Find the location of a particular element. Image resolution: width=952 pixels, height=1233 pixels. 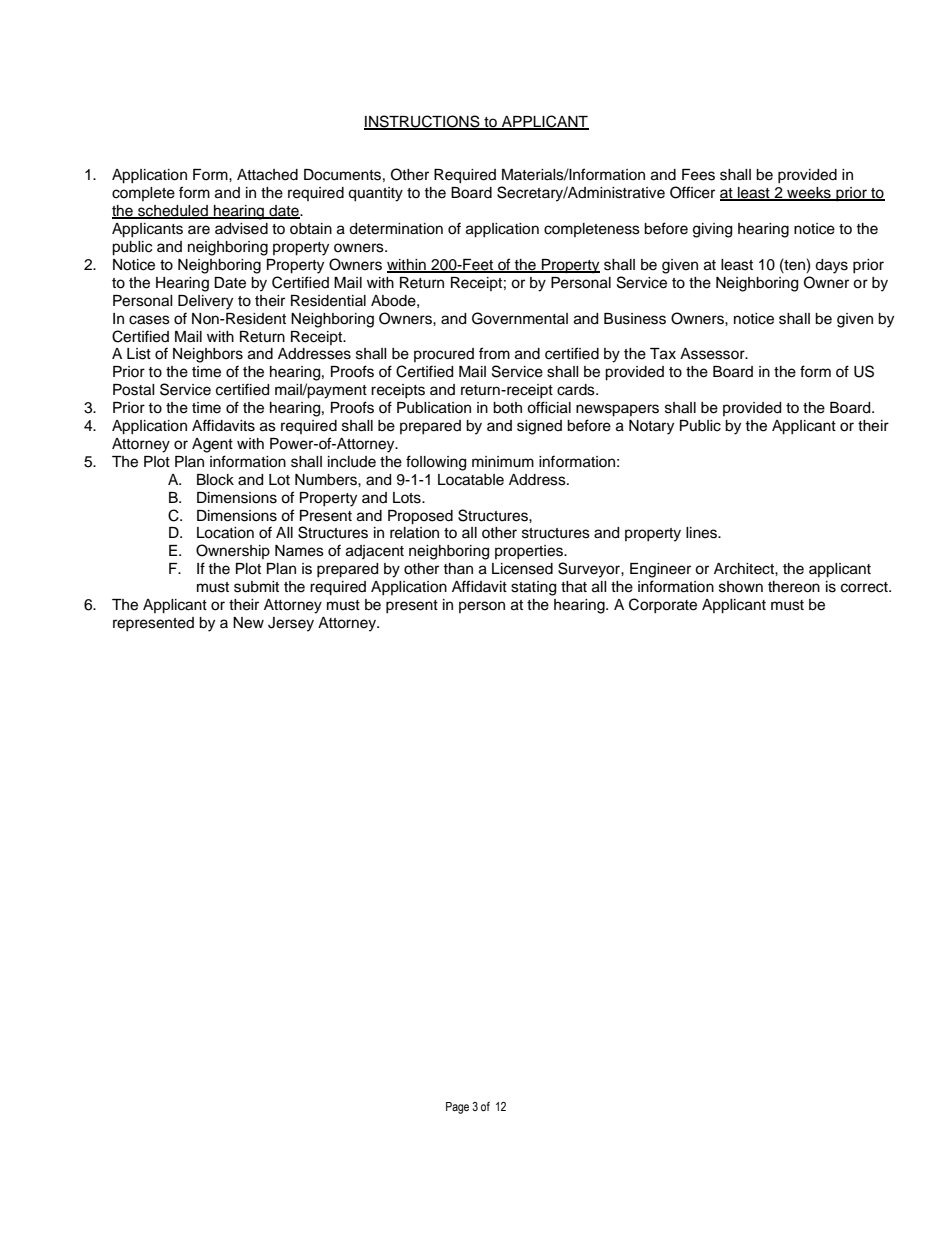

Attached is located at coordinates (267, 175).
